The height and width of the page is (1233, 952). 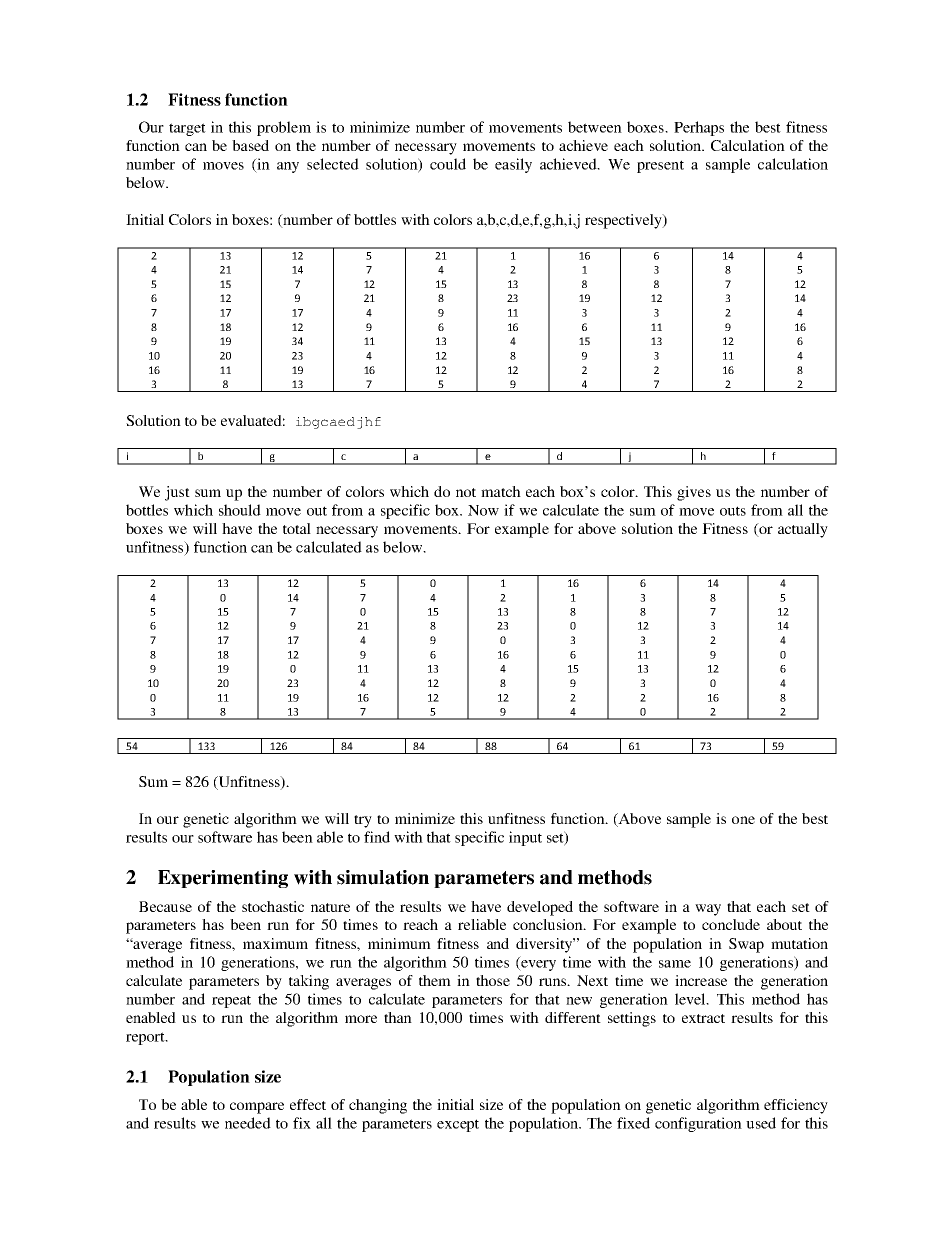 I want to click on actually, so click(x=803, y=530).
